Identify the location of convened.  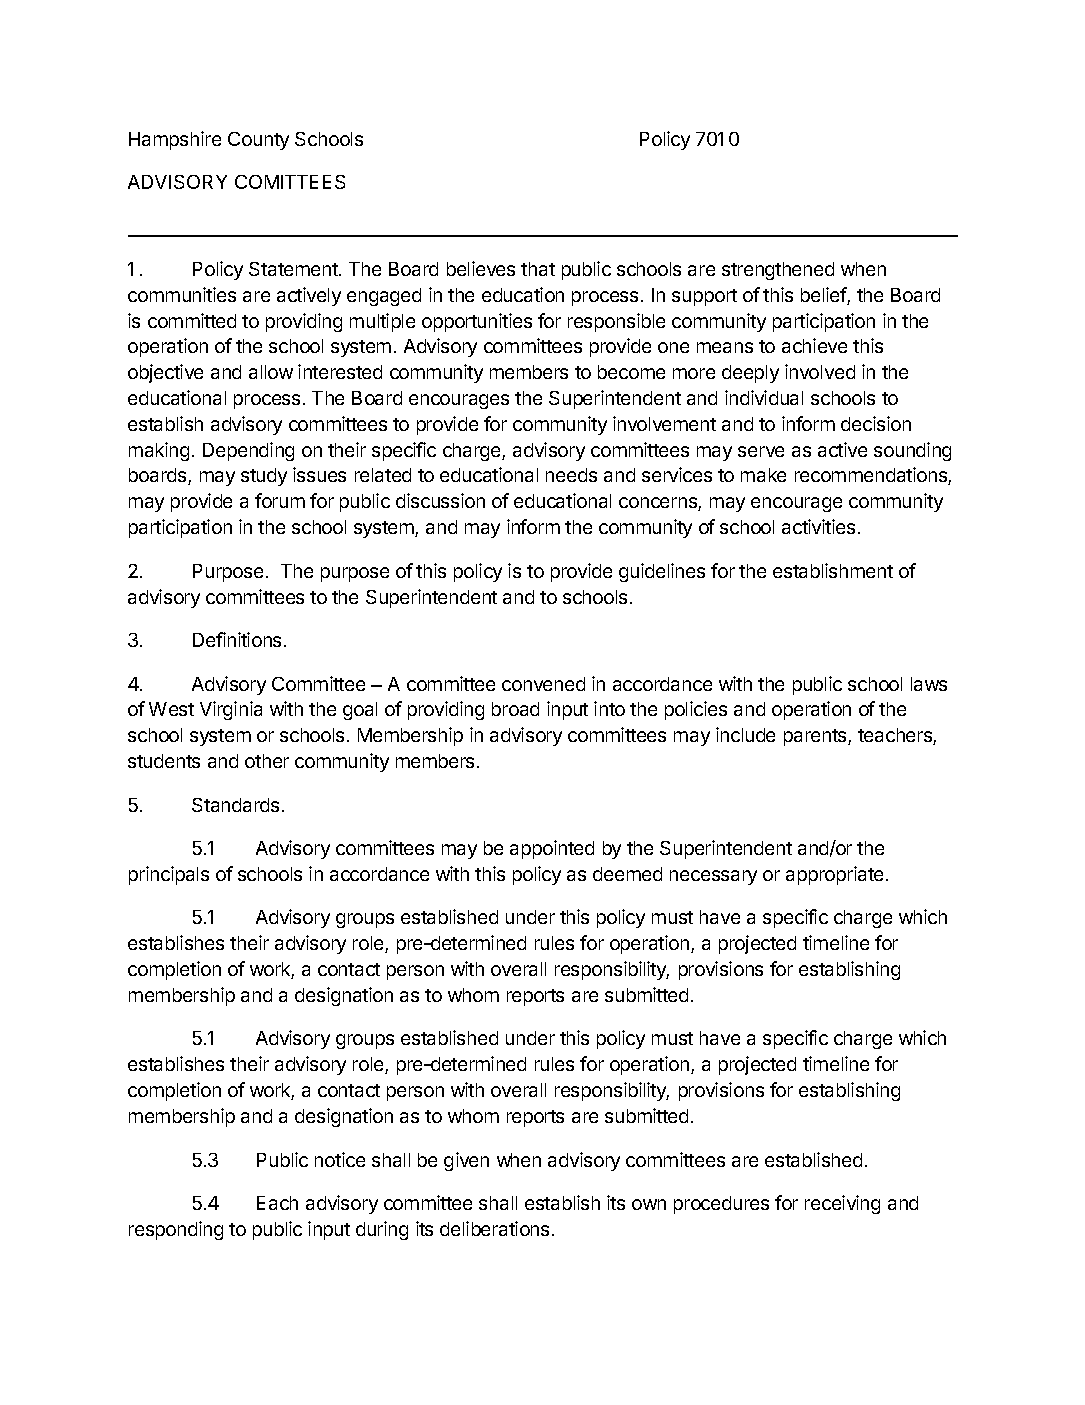
(543, 684).
